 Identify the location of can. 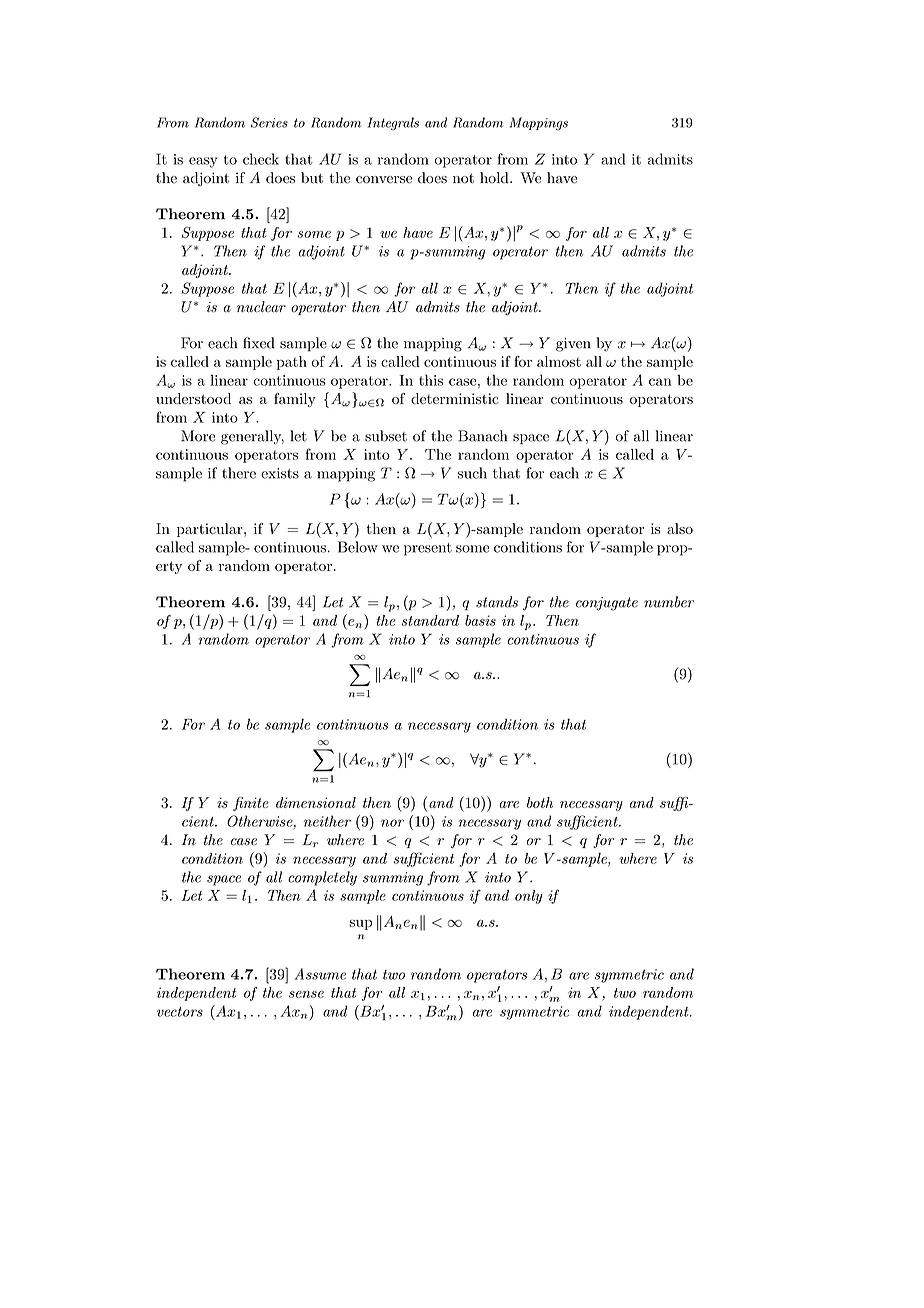
(660, 382).
